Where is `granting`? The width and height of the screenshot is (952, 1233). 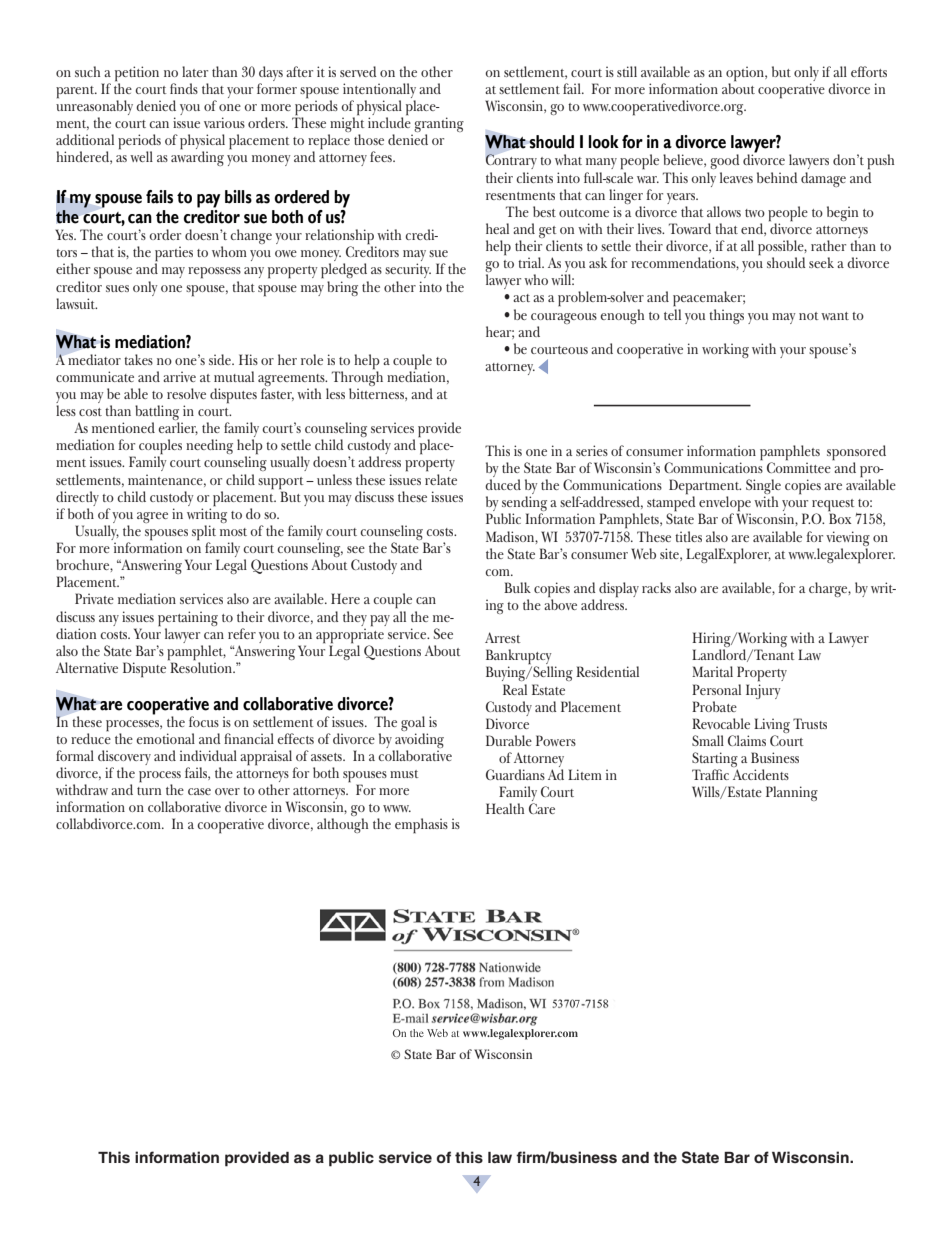 granting is located at coordinates (439, 126).
